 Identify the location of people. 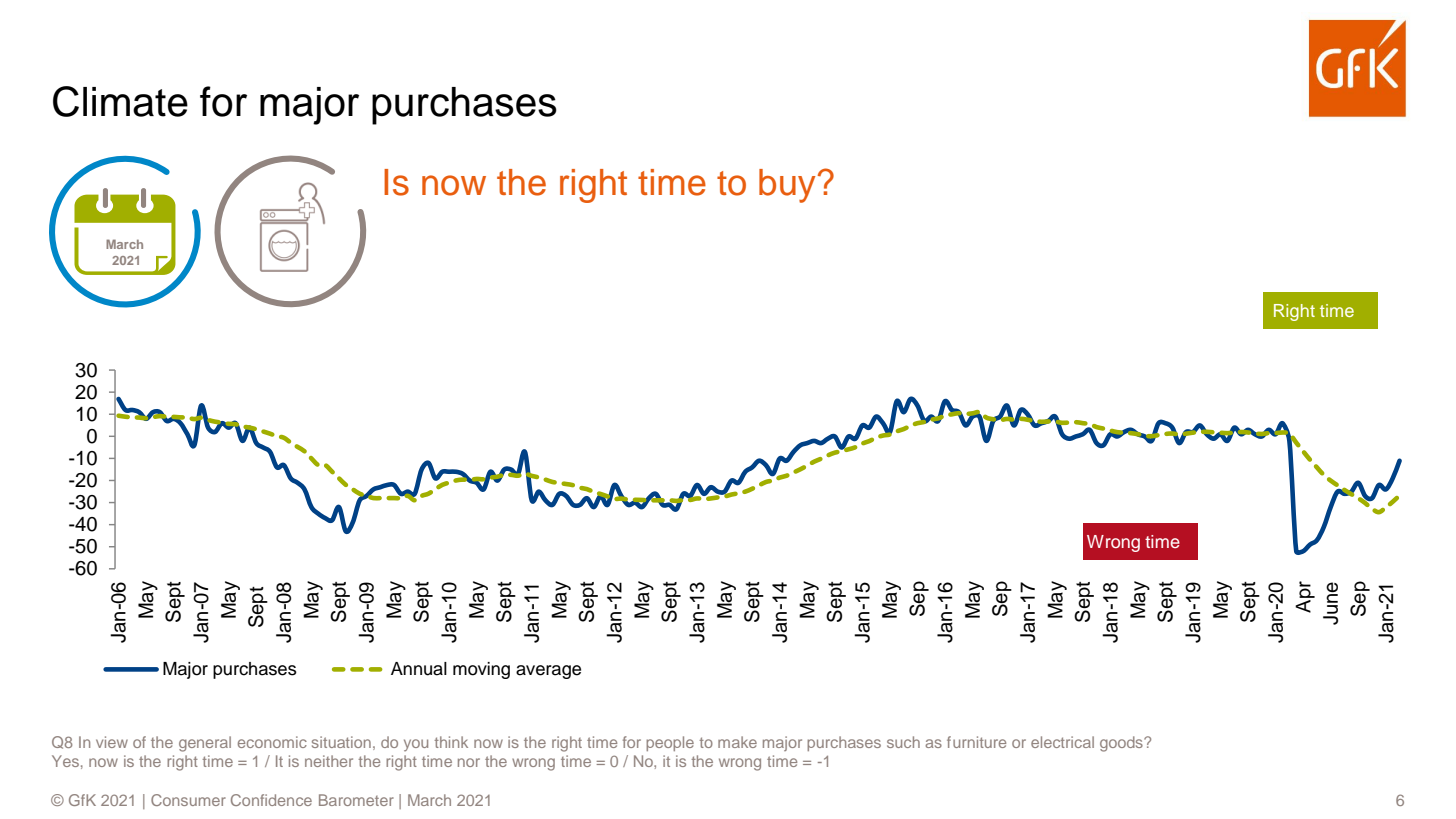
(670, 743).
